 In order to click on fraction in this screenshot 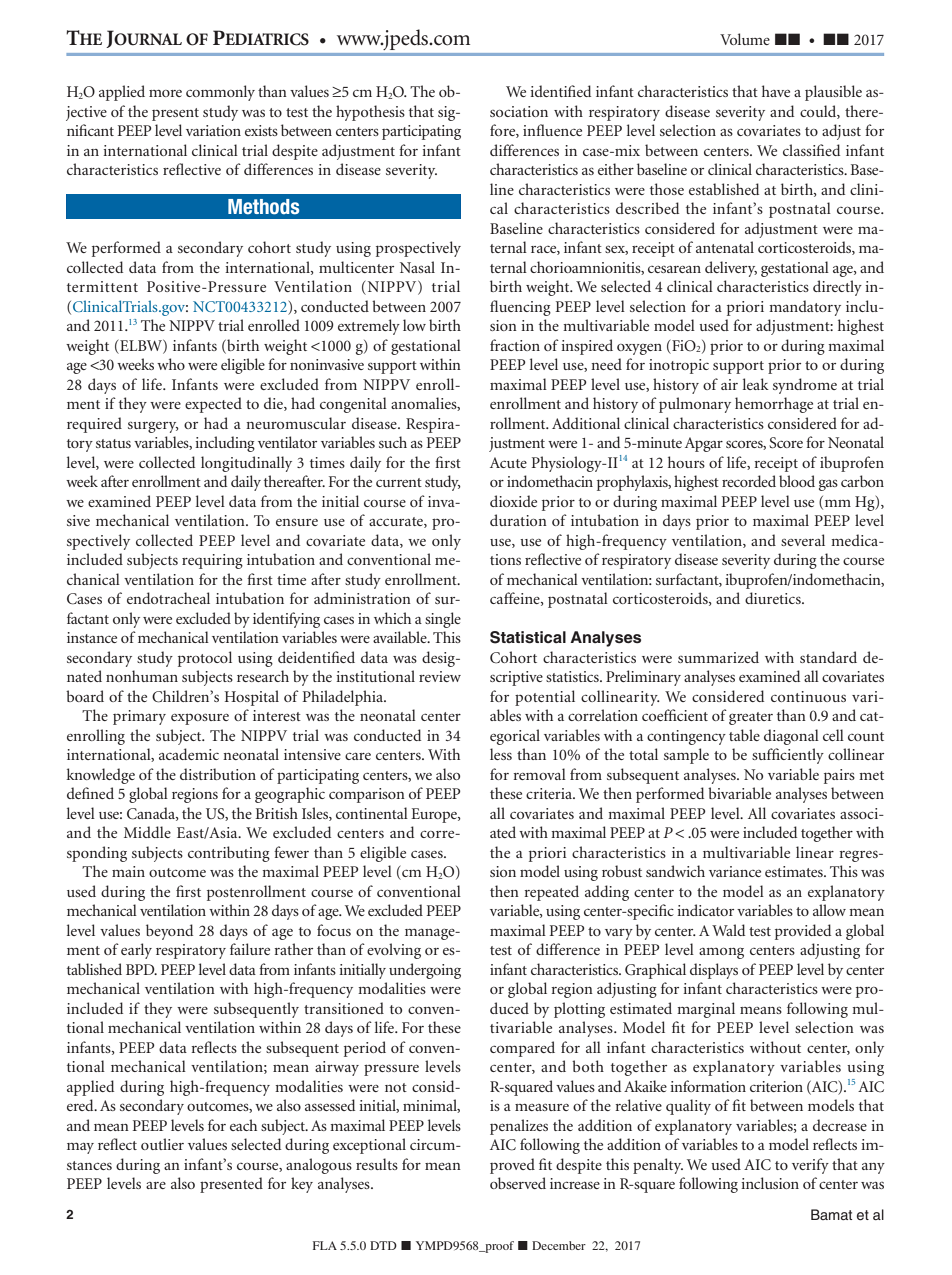, I will do `click(515, 345)`.
